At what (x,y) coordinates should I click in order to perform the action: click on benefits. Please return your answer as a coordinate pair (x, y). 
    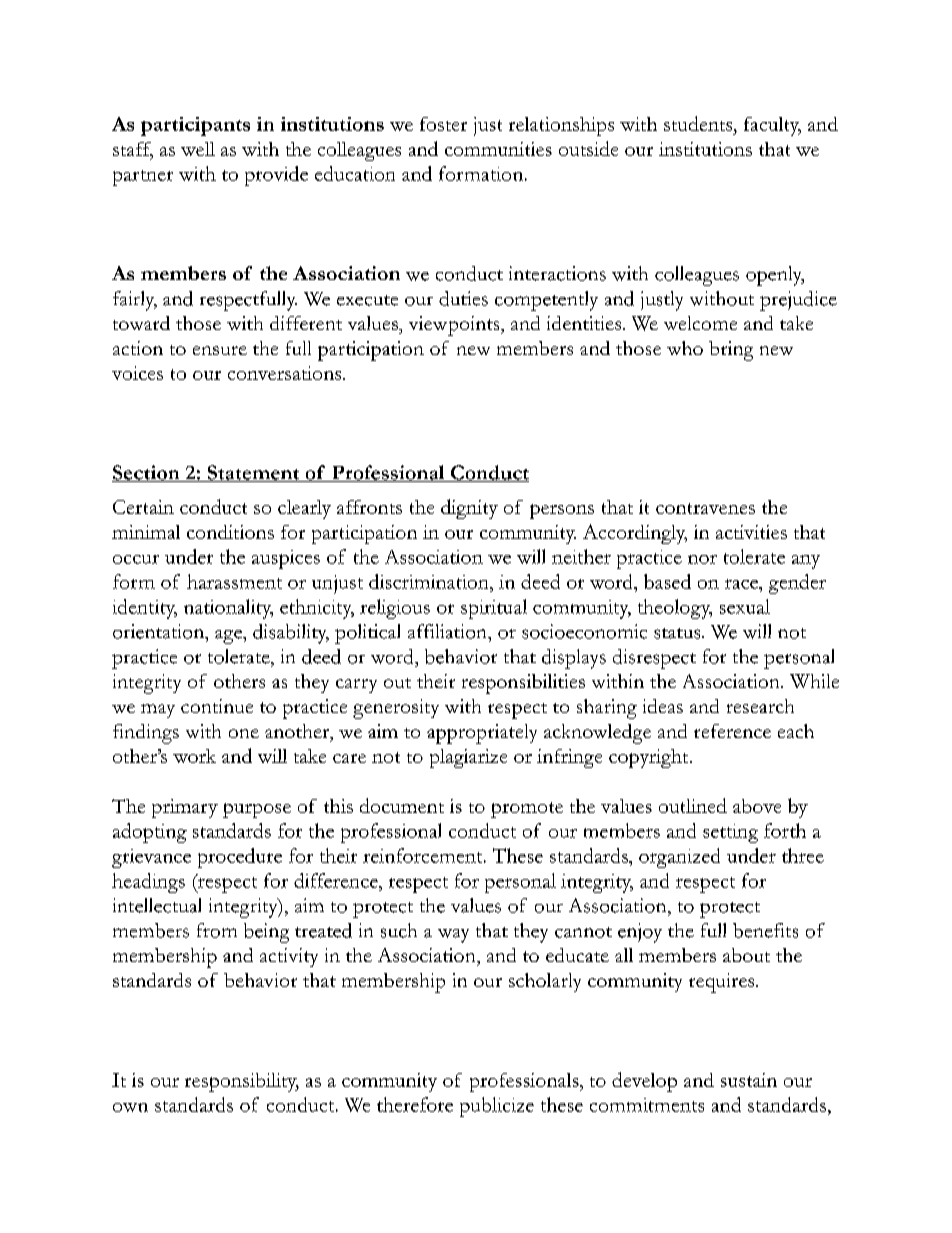
    Looking at the image, I should click on (765, 930).
